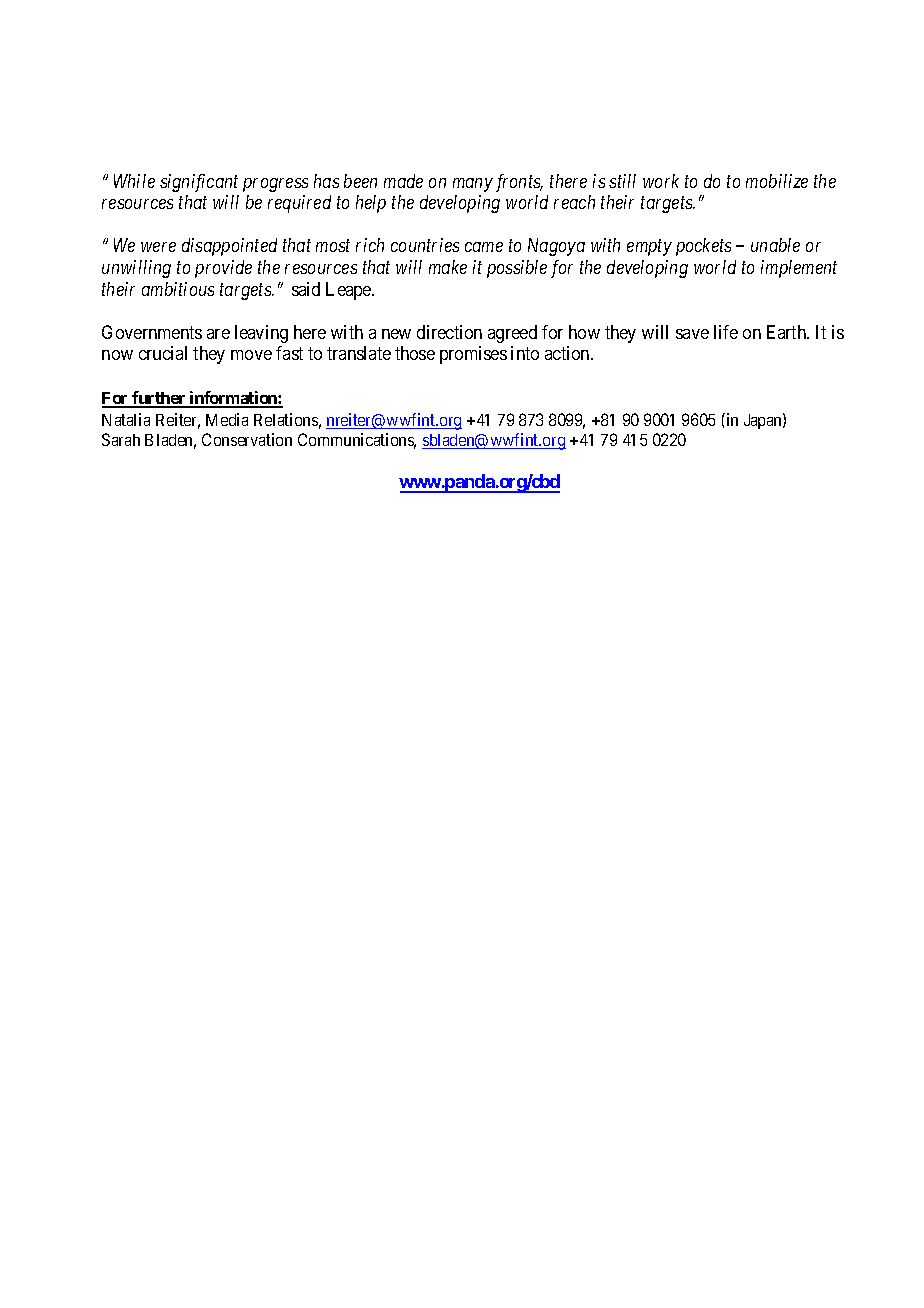 This screenshot has height=1308, width=924. What do you see at coordinates (247, 439) in the screenshot?
I see `Conservation` at bounding box center [247, 439].
